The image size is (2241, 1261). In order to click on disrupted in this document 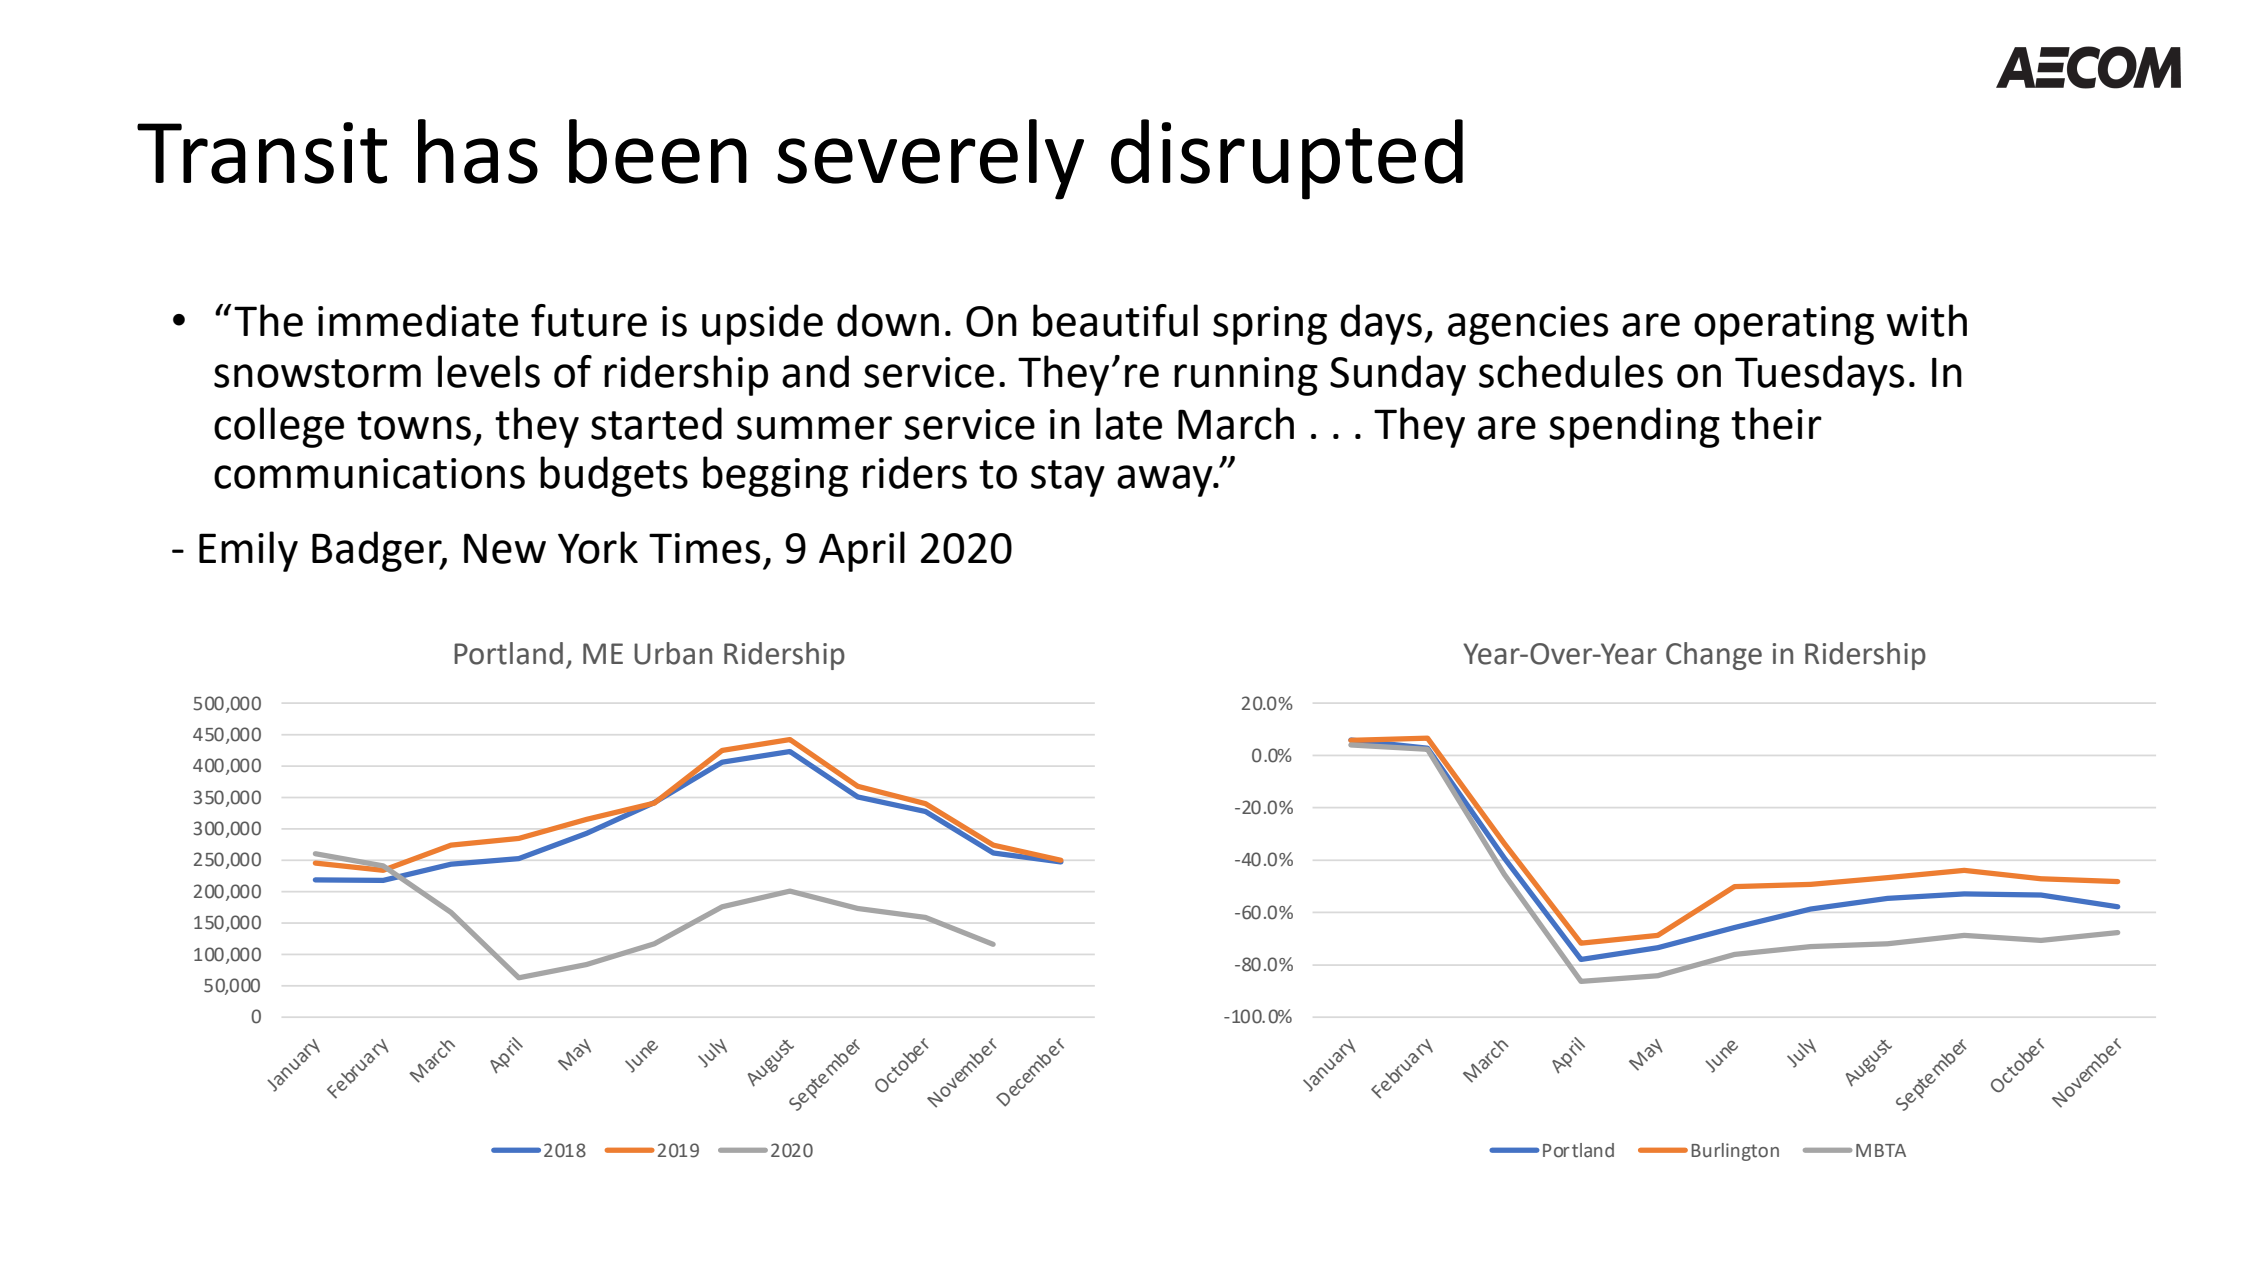, I will do `click(1287, 159)`.
